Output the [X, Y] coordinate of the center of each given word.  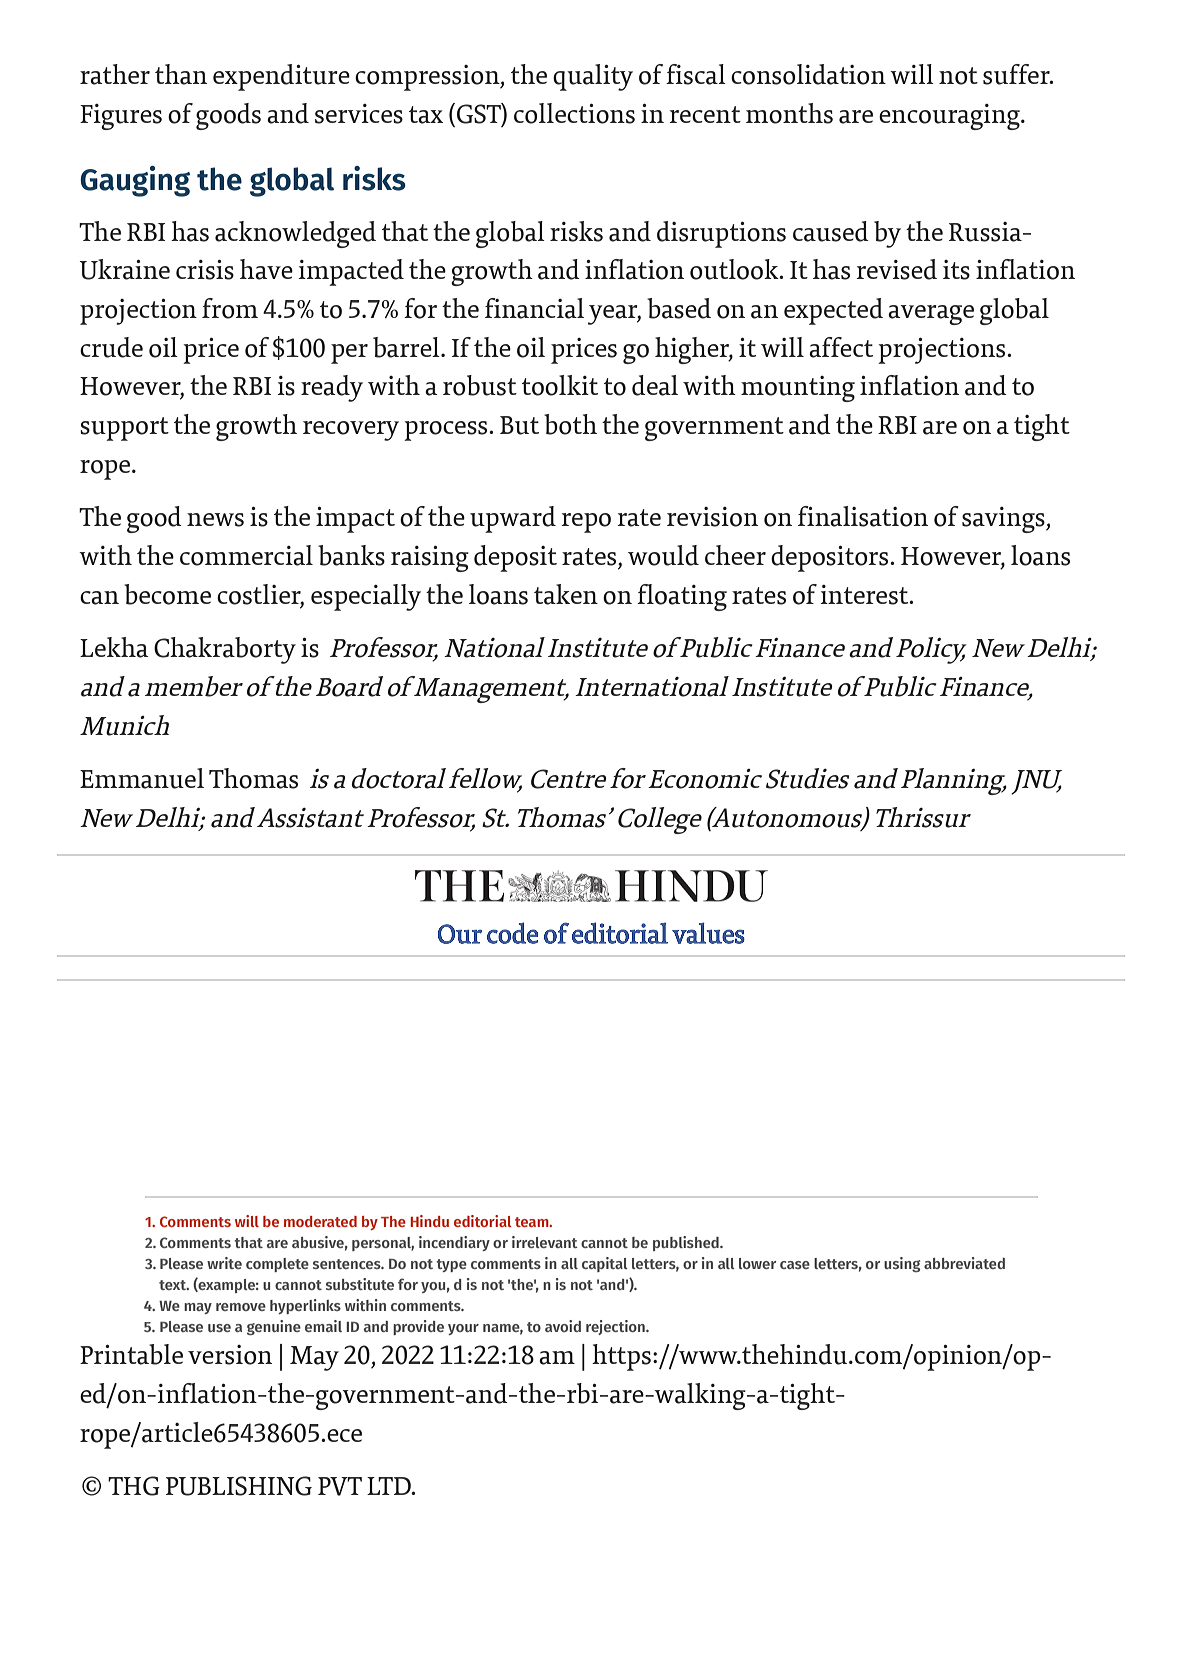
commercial [246, 555]
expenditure [281, 77]
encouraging [950, 117]
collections [574, 113]
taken [566, 594]
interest [865, 595]
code [512, 933]
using [902, 1264]
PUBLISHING [239, 1486]
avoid [563, 1326]
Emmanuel [142, 778]
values [708, 933]
